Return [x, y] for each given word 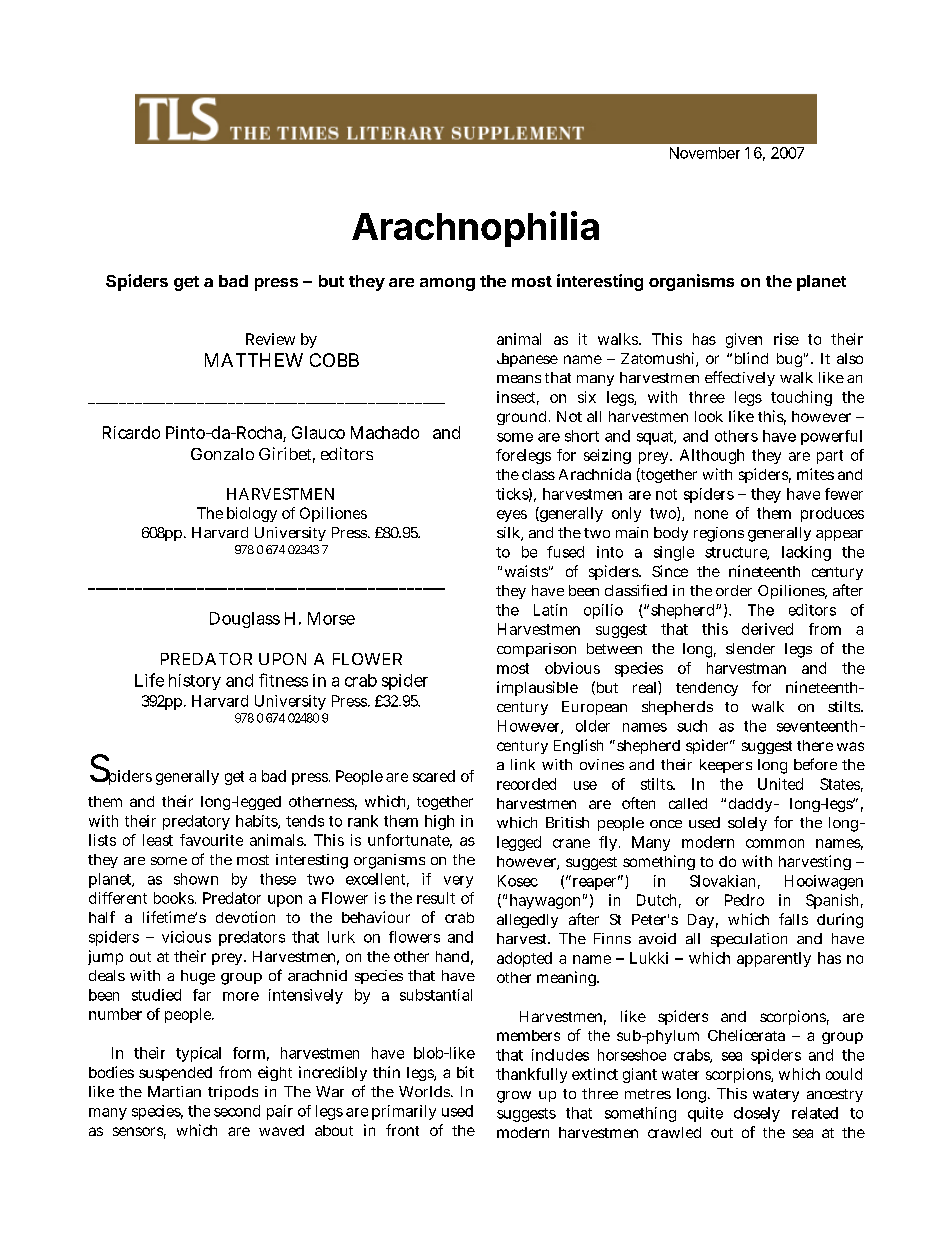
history [195, 682]
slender [750, 648]
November [705, 153]
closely [757, 1114]
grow [514, 1097]
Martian [174, 1091]
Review [270, 339]
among [447, 284]
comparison [536, 650]
